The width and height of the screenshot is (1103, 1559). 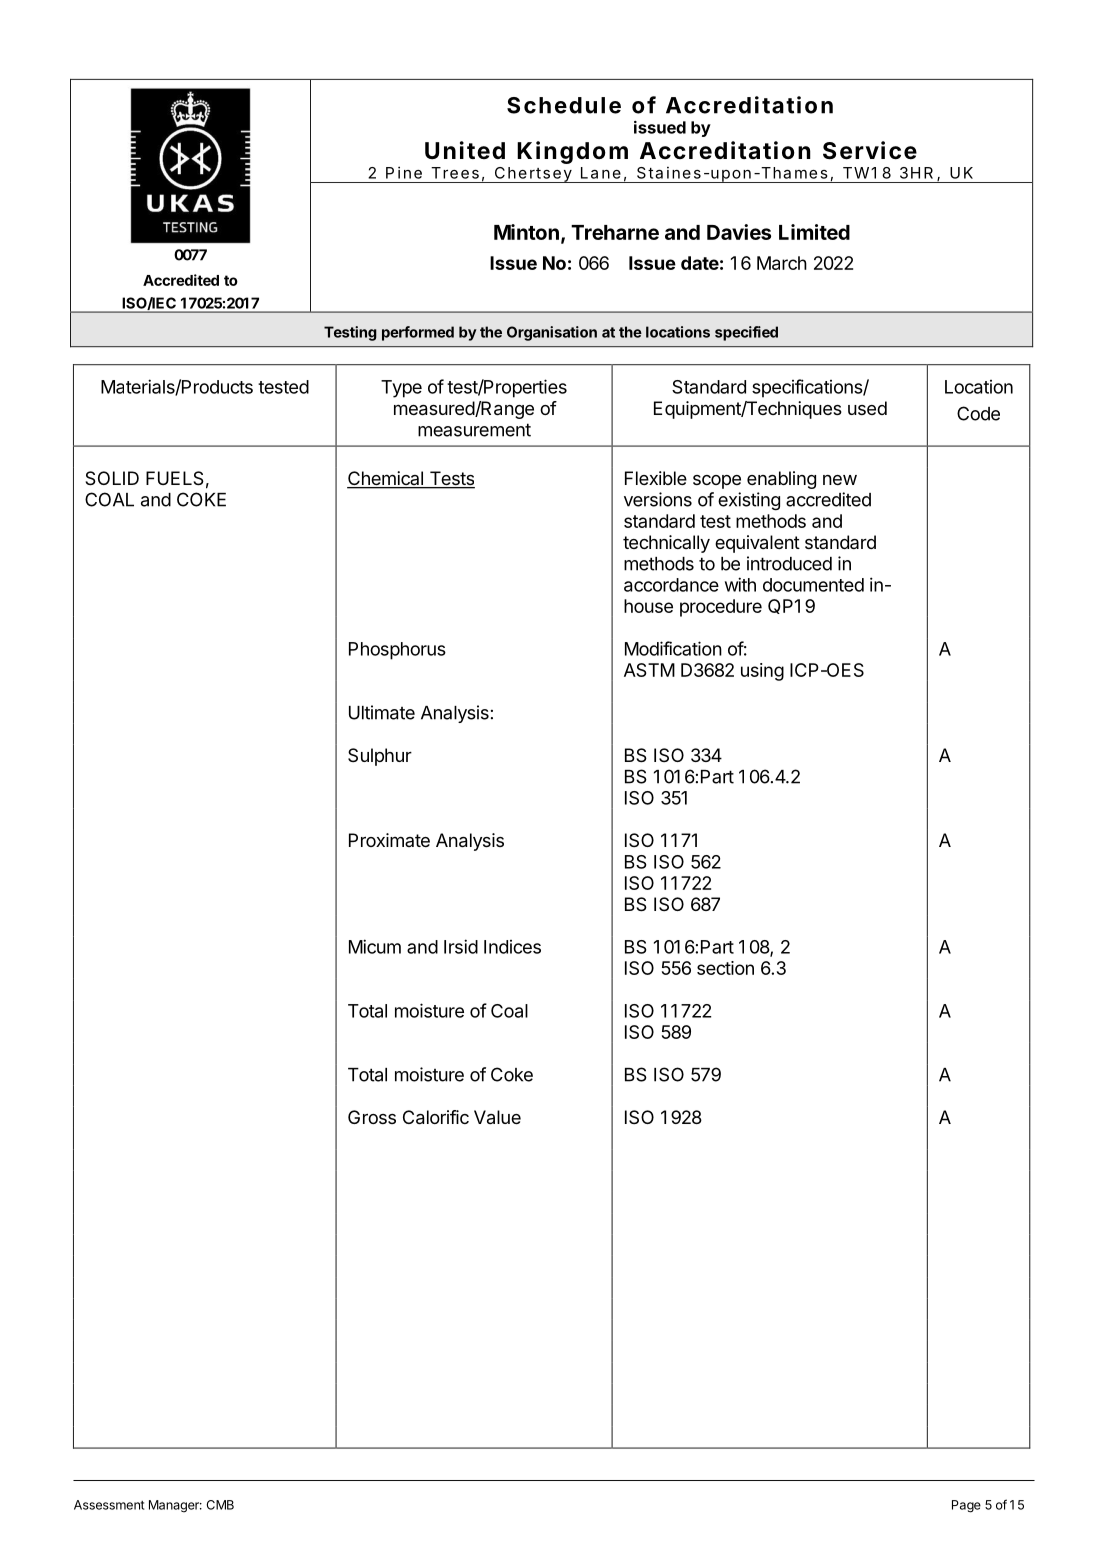 I want to click on CMB, so click(x=220, y=1505).
